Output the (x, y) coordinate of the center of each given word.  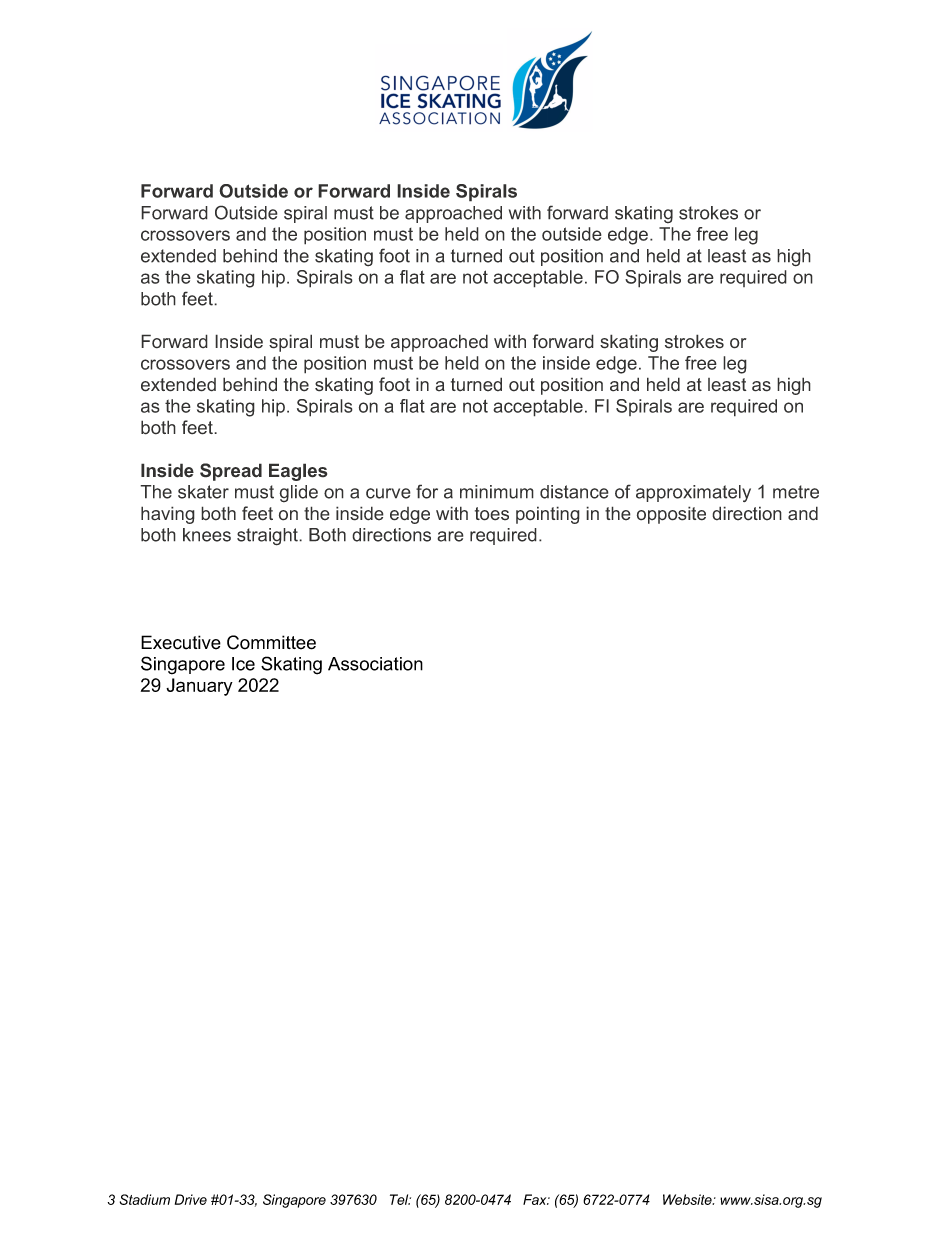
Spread (231, 472)
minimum (497, 492)
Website (688, 1199)
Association (375, 664)
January (199, 687)
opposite (671, 515)
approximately (693, 493)
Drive (191, 1199)
